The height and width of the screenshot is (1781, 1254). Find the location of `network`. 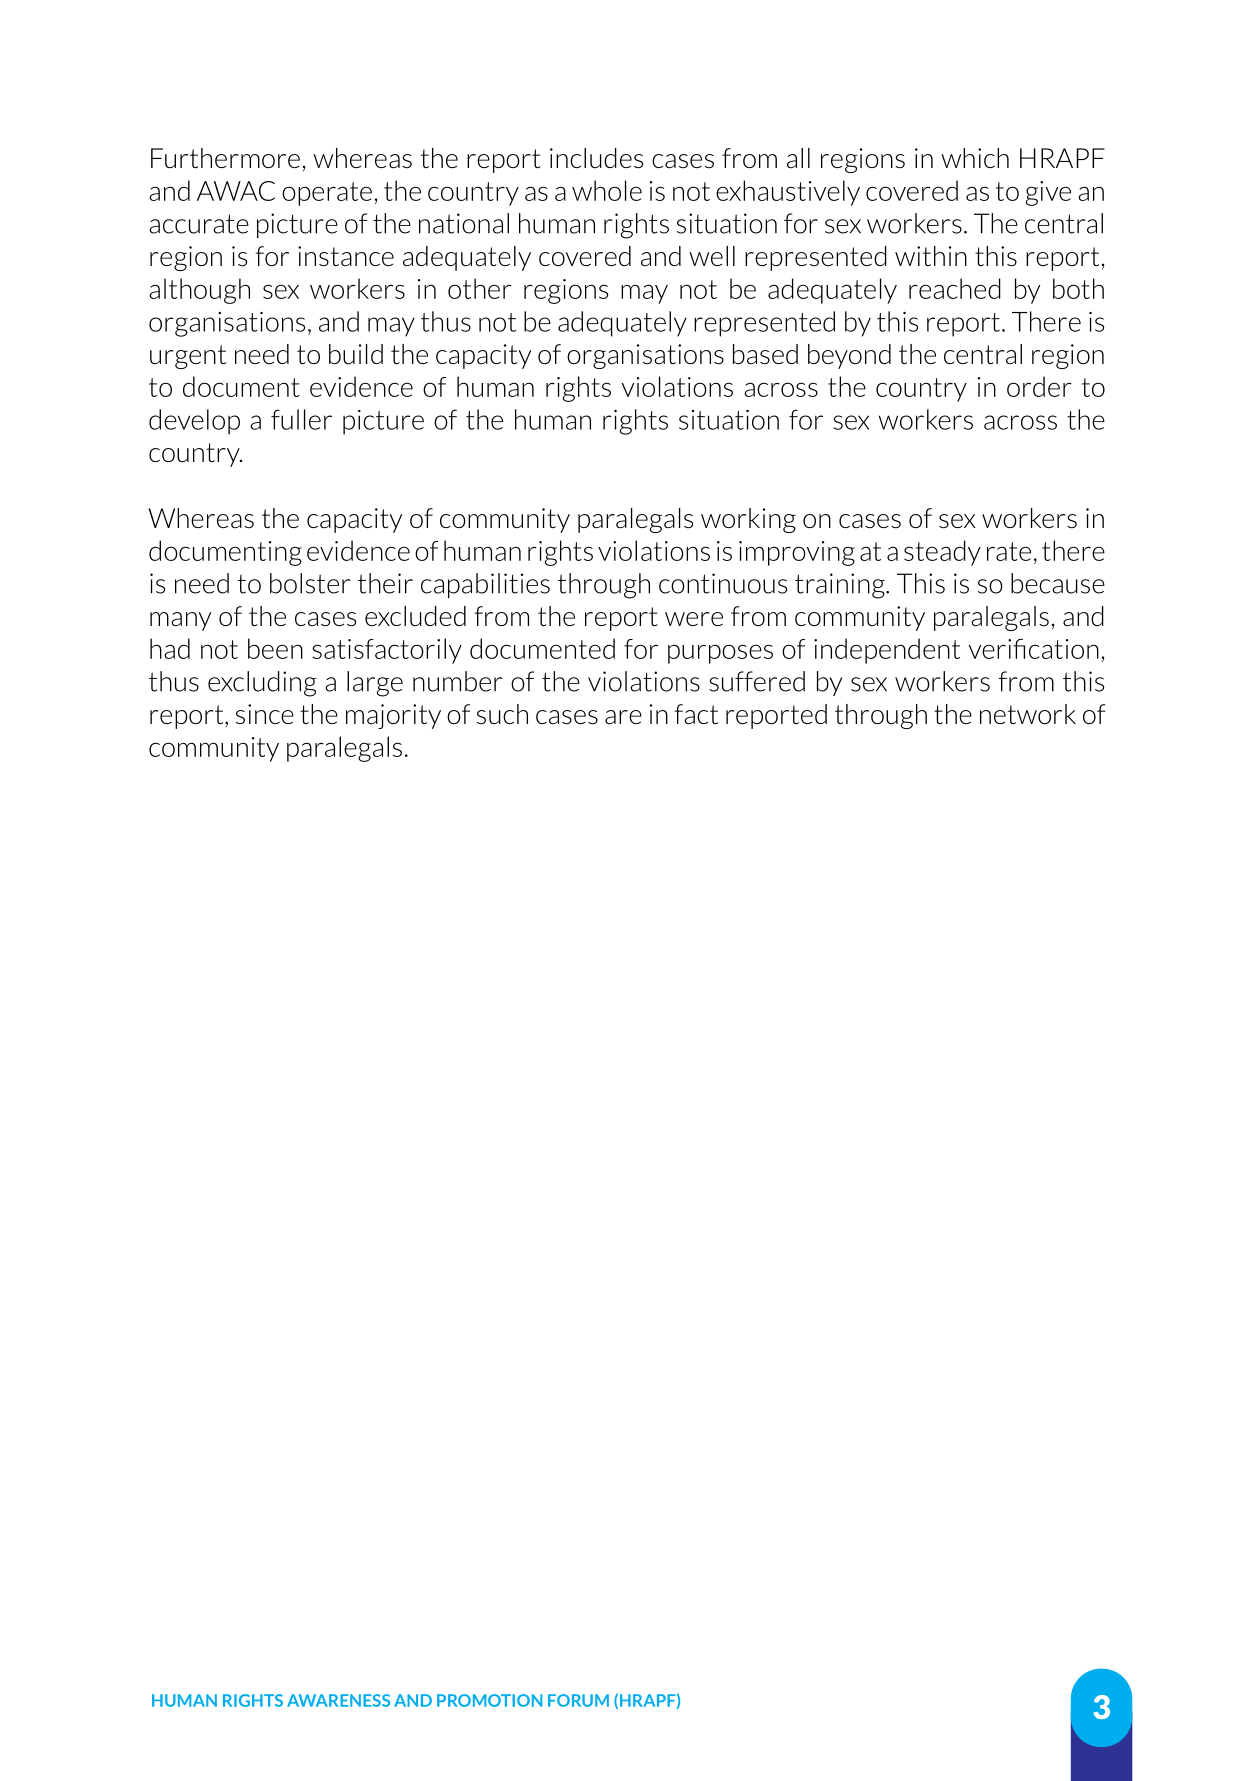

network is located at coordinates (1028, 714).
